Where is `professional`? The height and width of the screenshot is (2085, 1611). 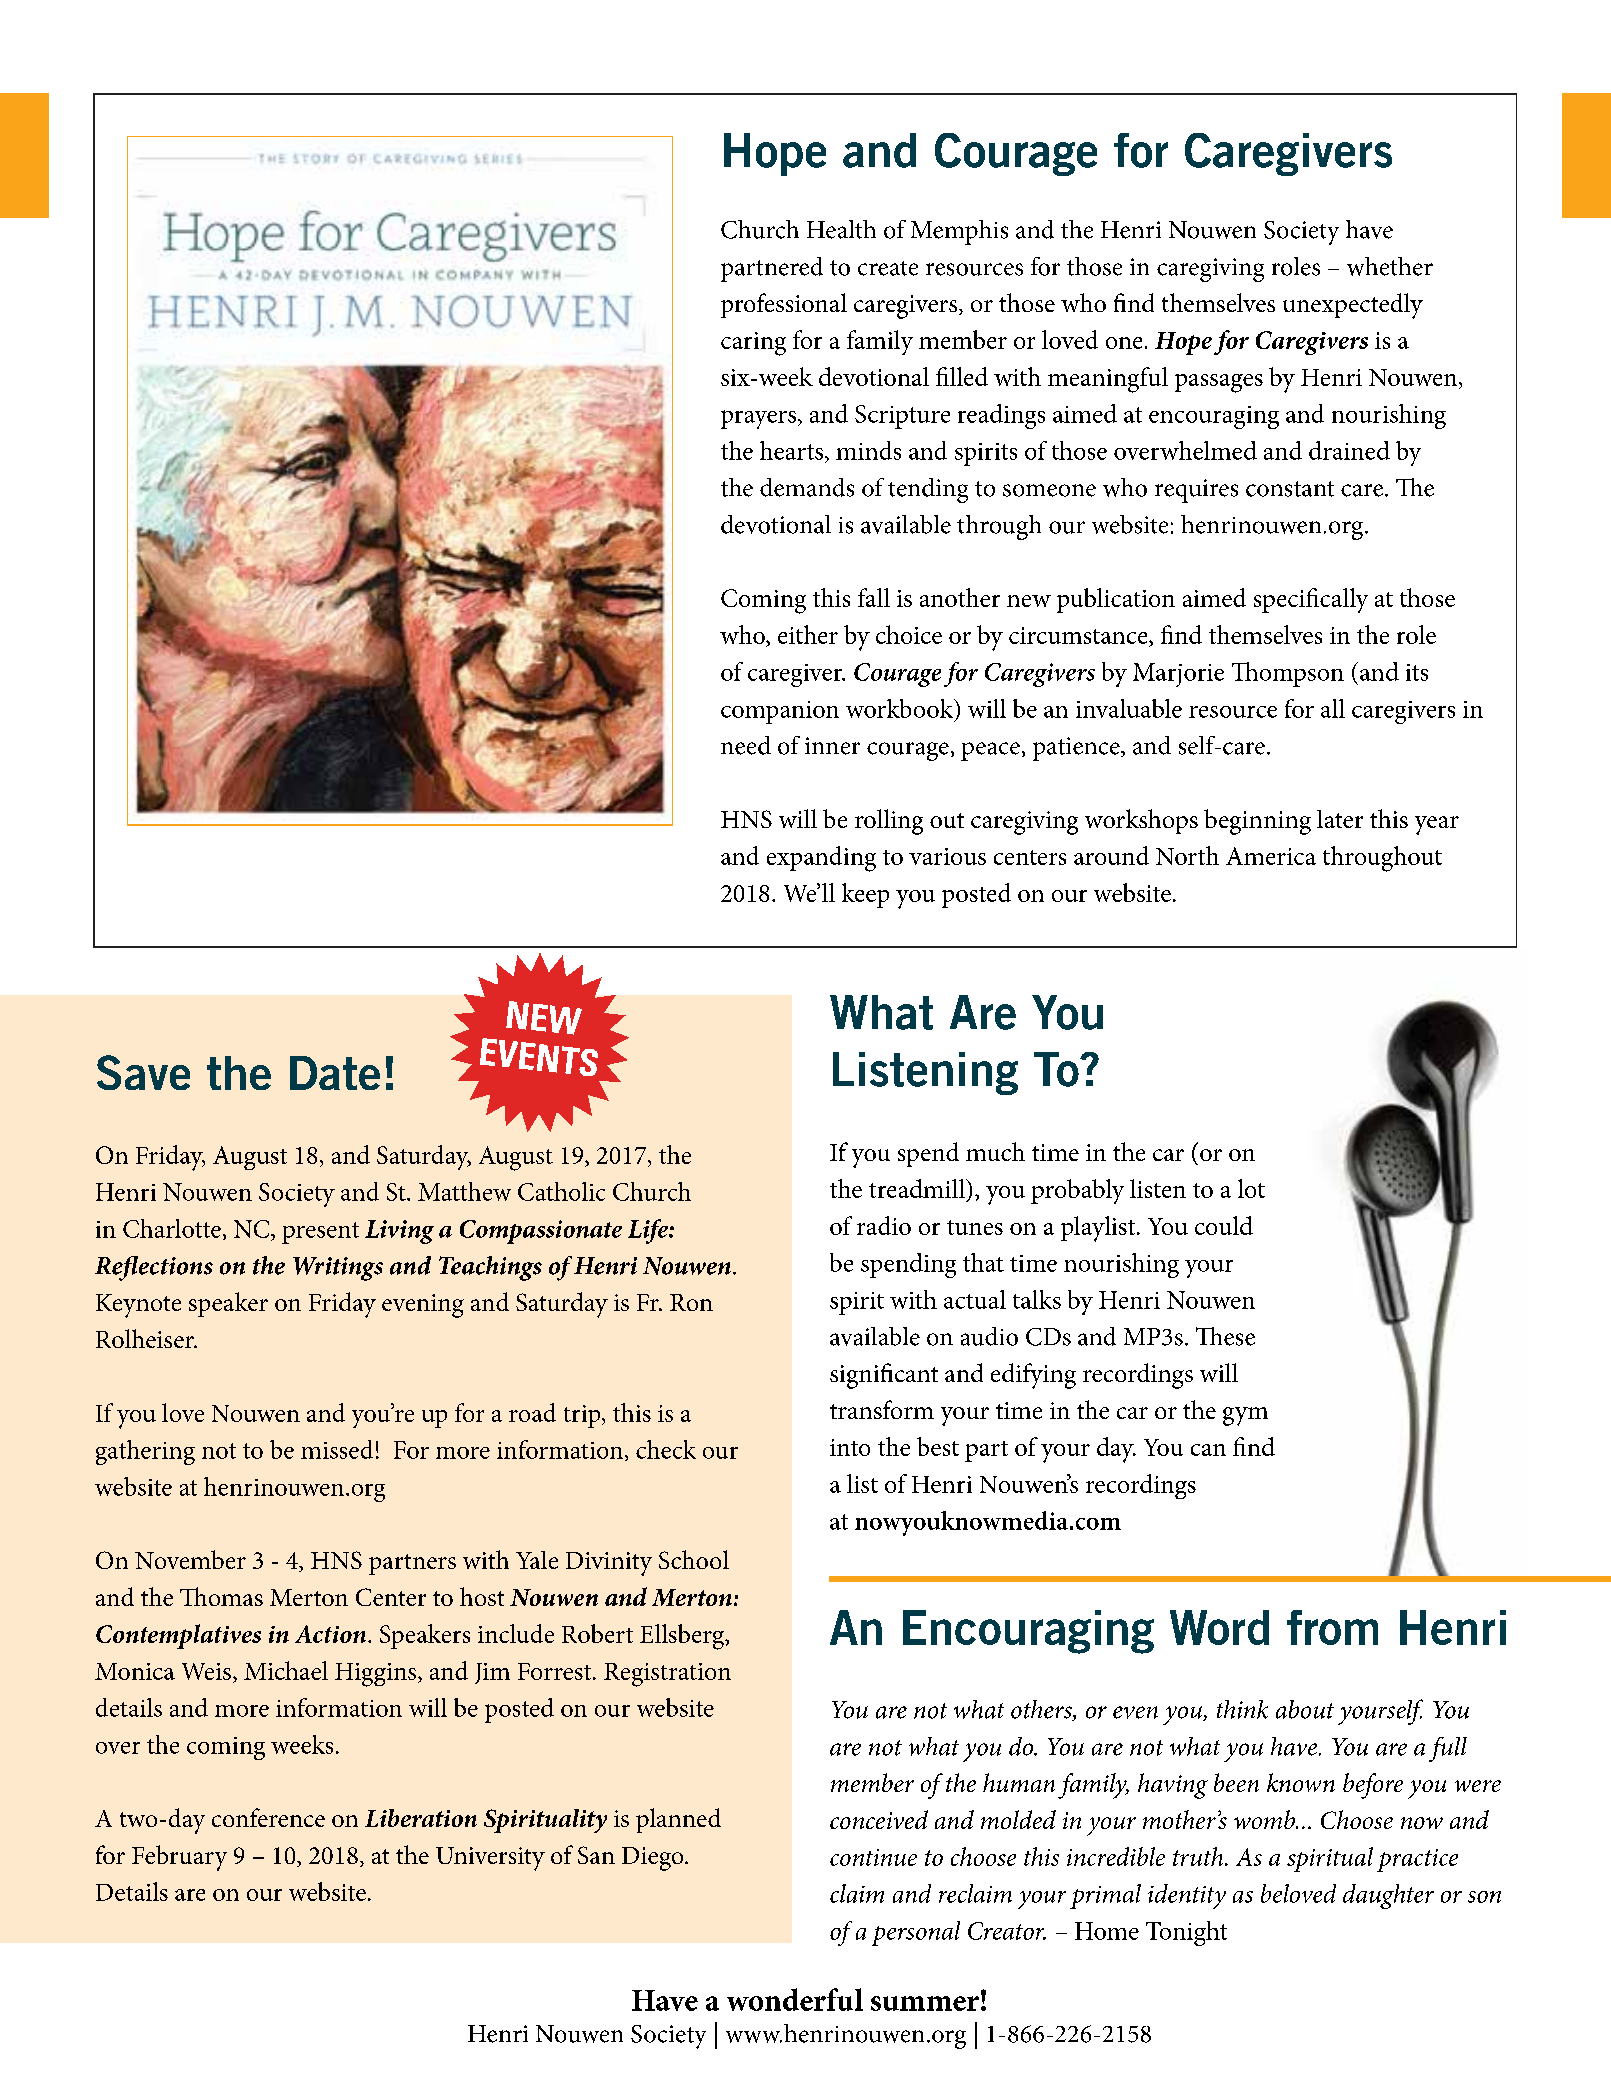
professional is located at coordinates (784, 305).
